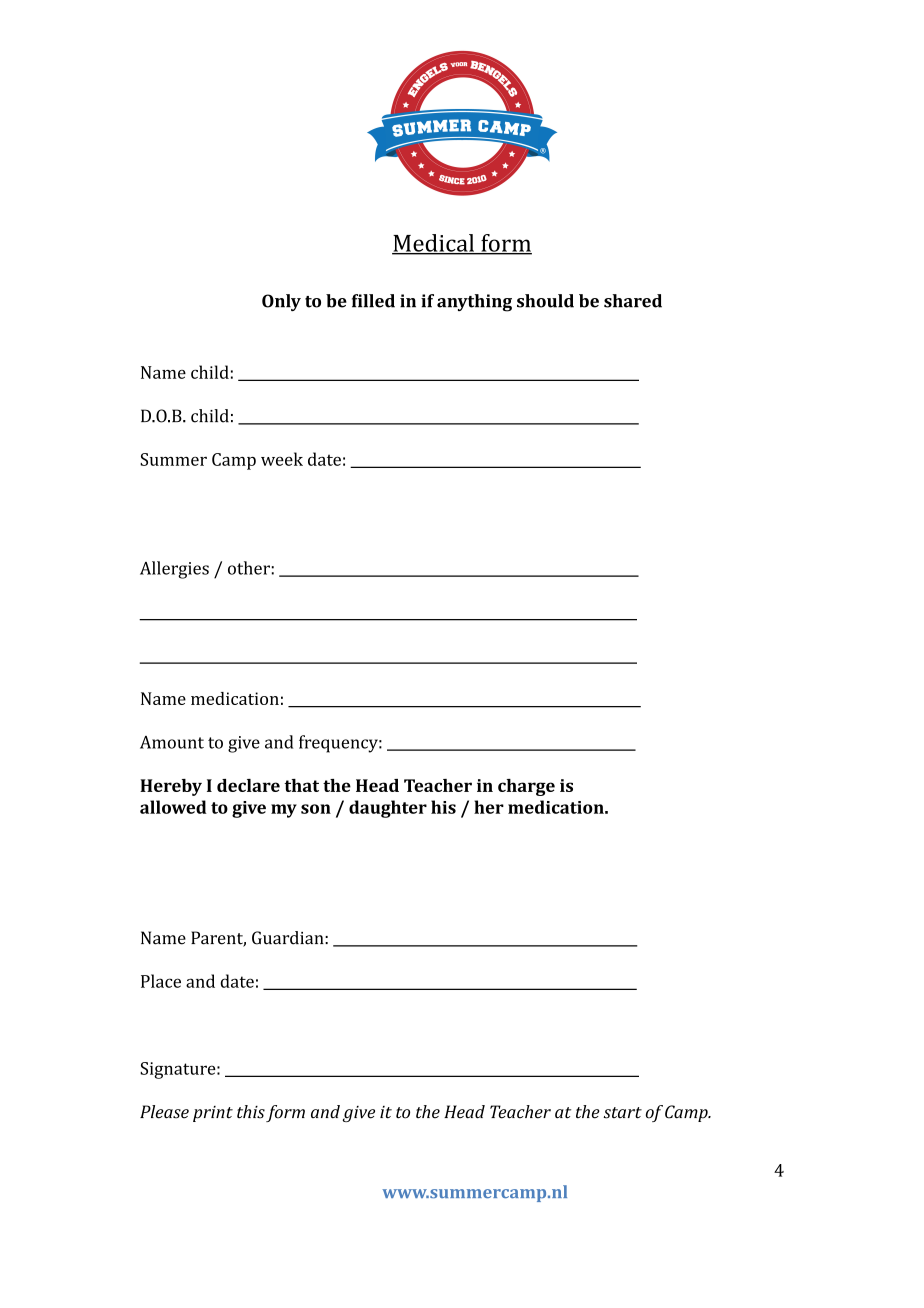 The height and width of the screenshot is (1308, 924). I want to click on week, so click(282, 459).
